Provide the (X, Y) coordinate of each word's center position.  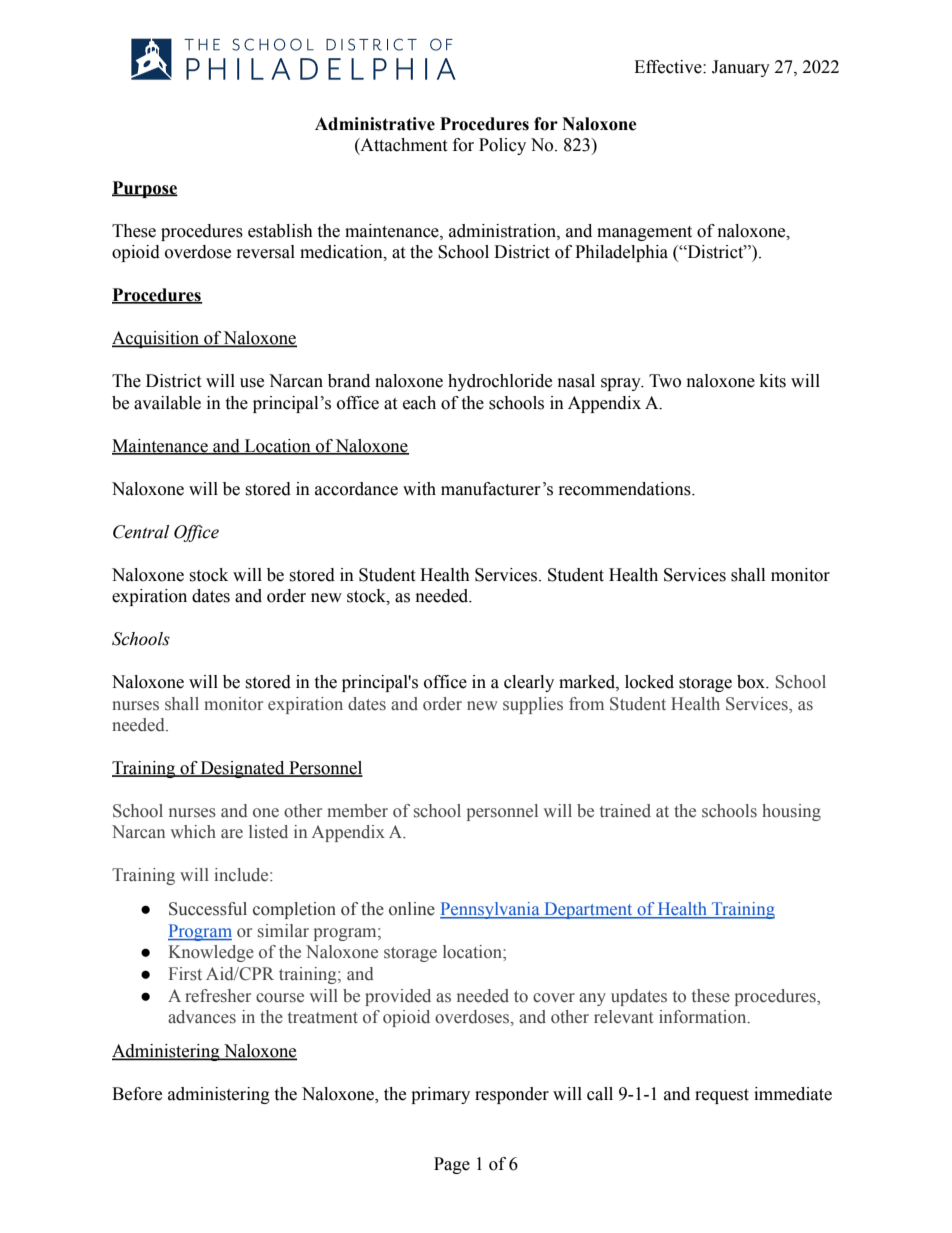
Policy (502, 146)
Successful (208, 909)
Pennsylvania (491, 910)
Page (452, 1165)
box (752, 682)
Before (137, 1094)
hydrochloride (500, 382)
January (741, 68)
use (252, 383)
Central (141, 532)
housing (791, 812)
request (722, 1096)
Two (665, 381)
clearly (529, 683)
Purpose (145, 189)
